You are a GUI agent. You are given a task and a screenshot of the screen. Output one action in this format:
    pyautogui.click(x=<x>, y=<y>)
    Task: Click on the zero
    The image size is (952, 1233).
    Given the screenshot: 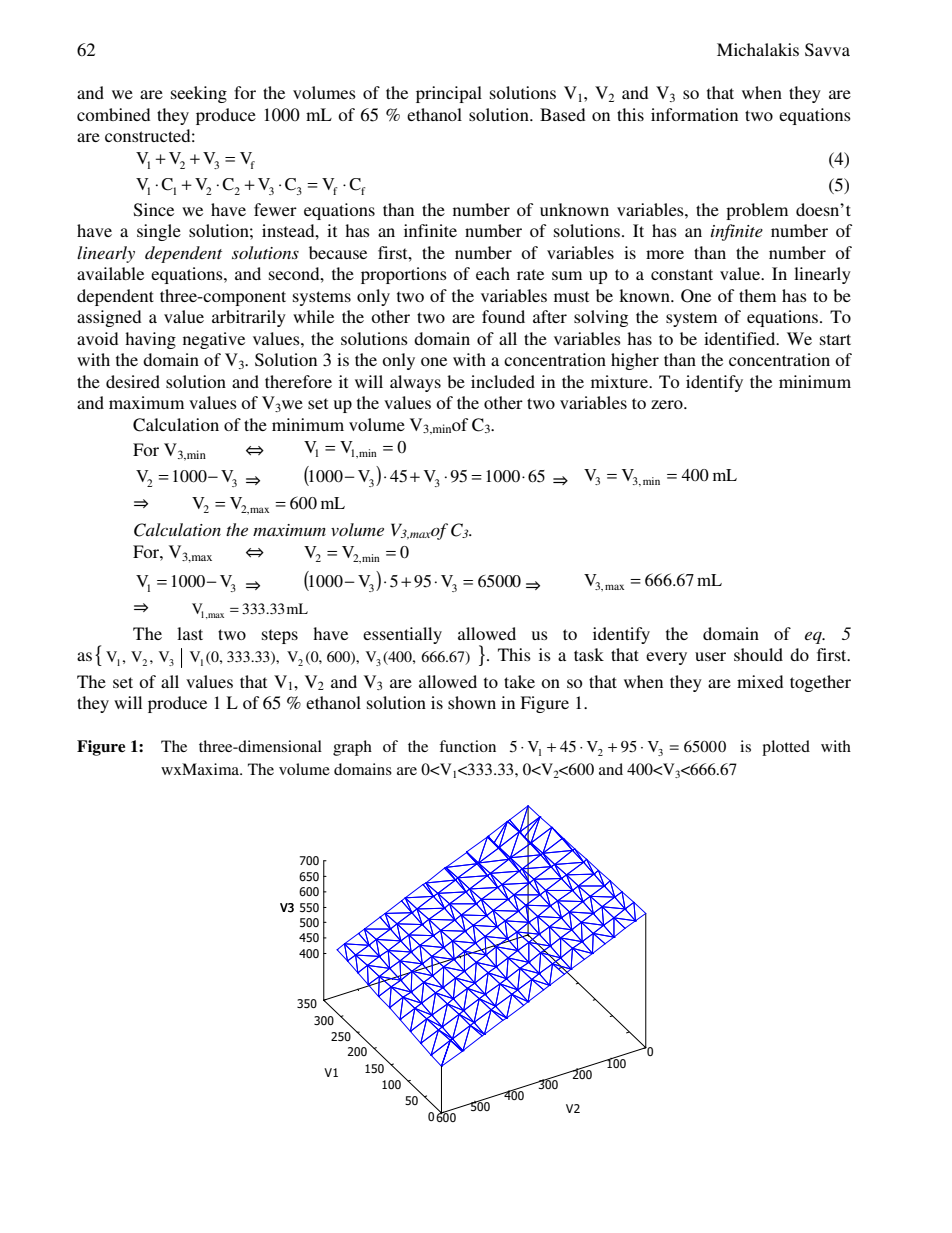 What is the action you would take?
    pyautogui.click(x=668, y=404)
